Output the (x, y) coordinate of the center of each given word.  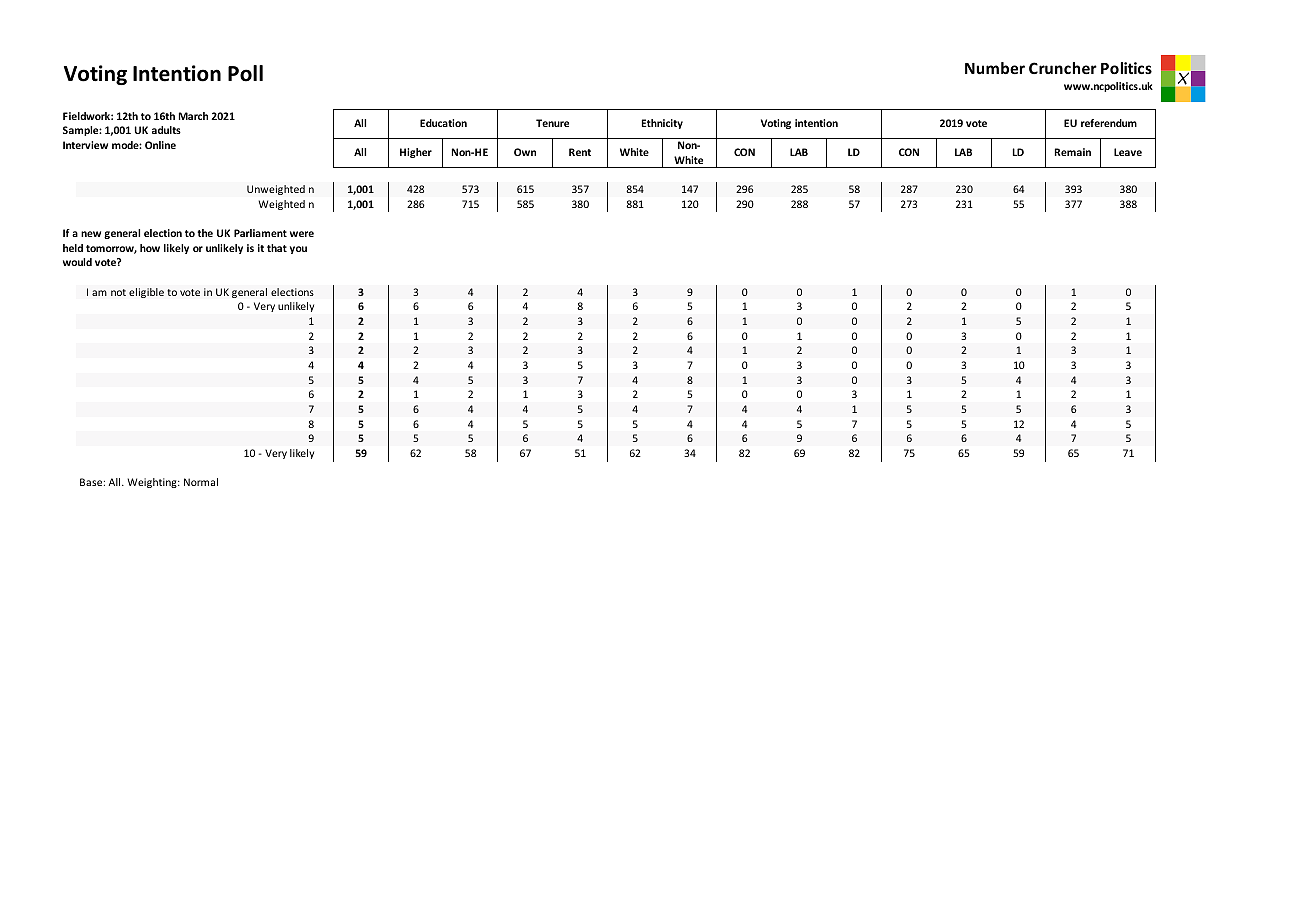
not (118, 292)
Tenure (552, 123)
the (205, 233)
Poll (245, 73)
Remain (1073, 152)
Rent (580, 152)
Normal (201, 482)
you (298, 250)
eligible (146, 293)
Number (995, 68)
